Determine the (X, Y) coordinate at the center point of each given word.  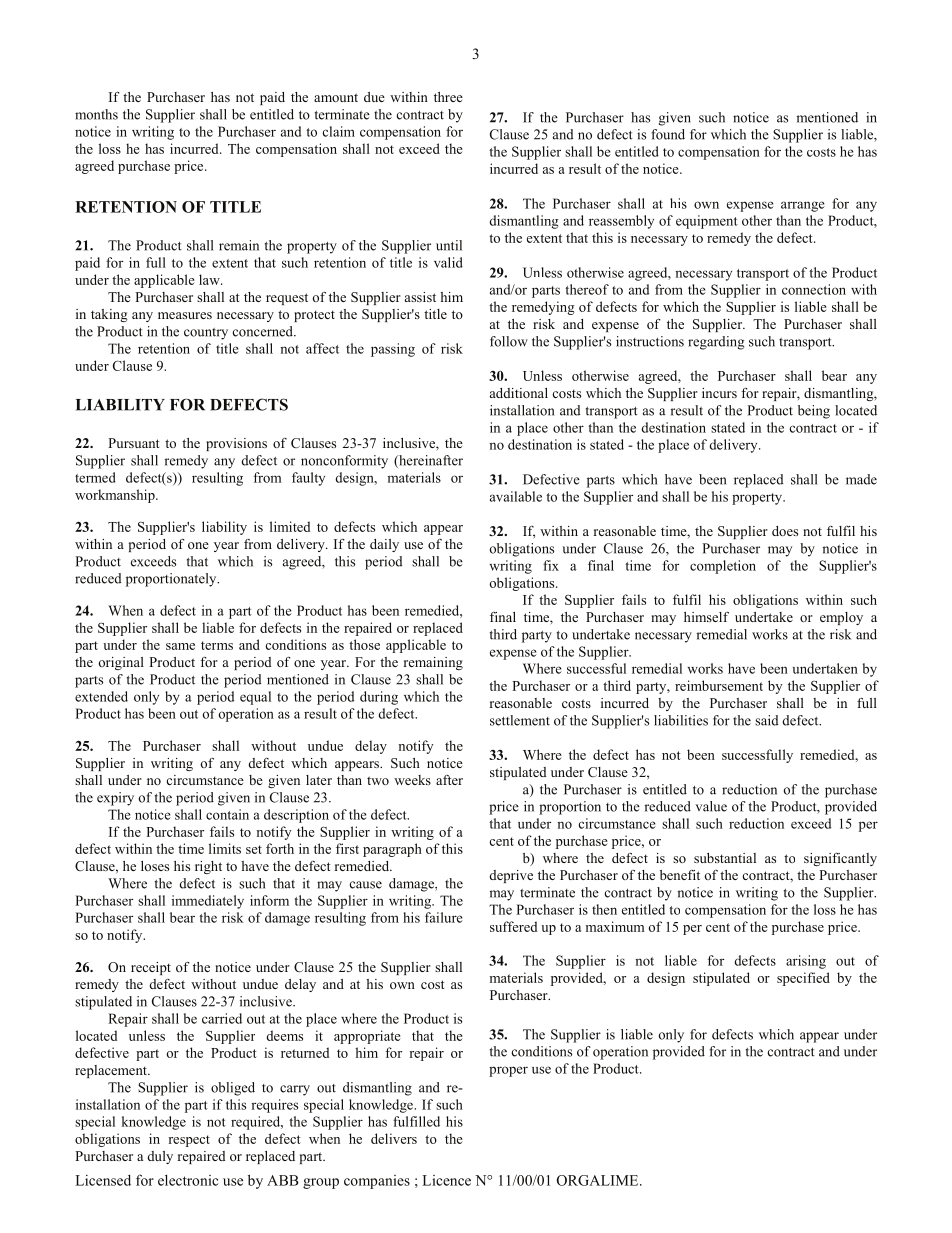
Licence (446, 1180)
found (668, 134)
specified (803, 979)
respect (189, 1141)
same (180, 646)
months (96, 114)
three (448, 97)
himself (706, 617)
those (364, 644)
